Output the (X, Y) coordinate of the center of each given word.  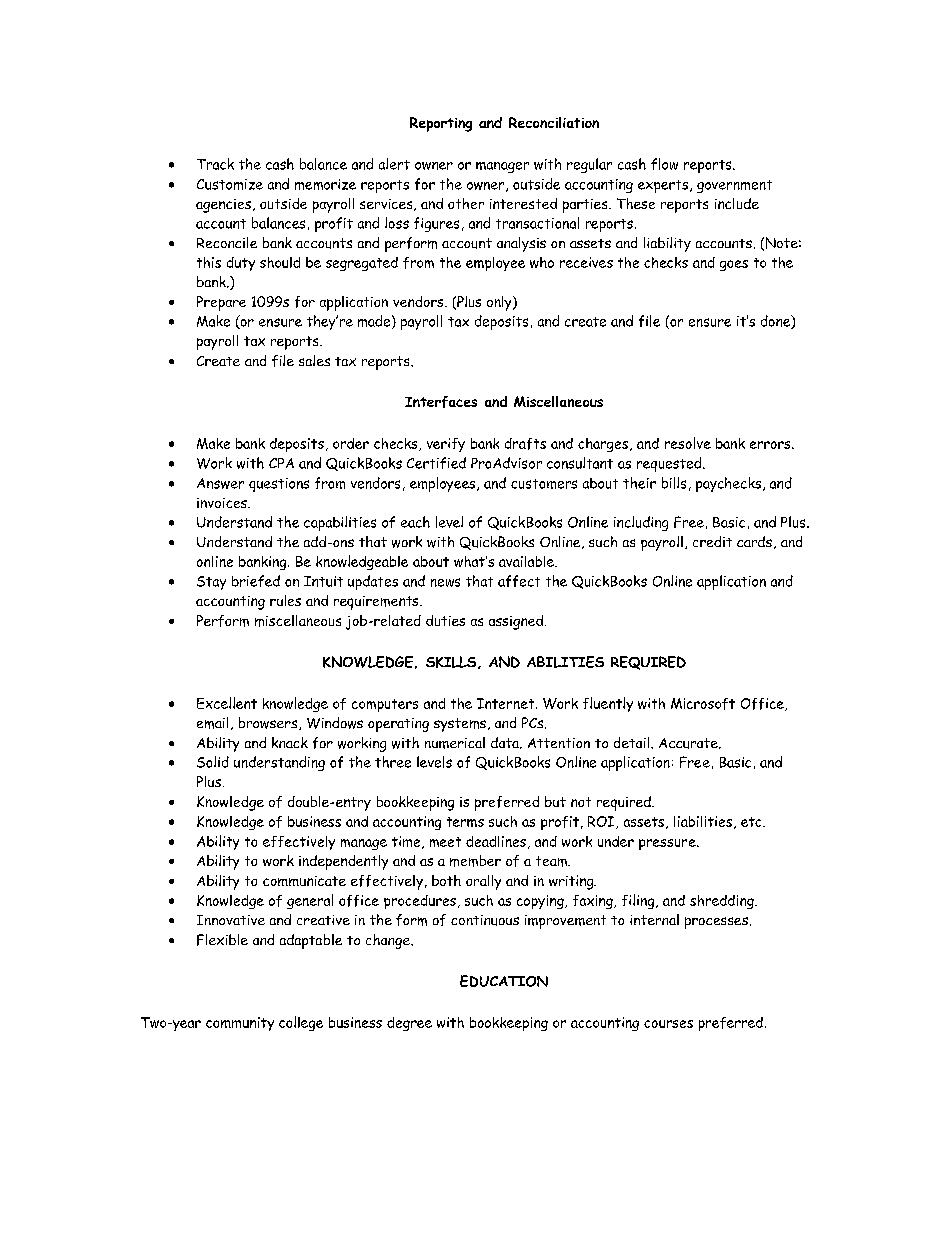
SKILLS (452, 662)
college (301, 1023)
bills (674, 483)
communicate (304, 881)
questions (279, 485)
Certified (436, 463)
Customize (230, 184)
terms (465, 822)
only (500, 303)
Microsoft (703, 704)
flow (664, 164)
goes (734, 265)
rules (285, 600)
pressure (668, 844)
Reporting (441, 124)
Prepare (221, 303)
